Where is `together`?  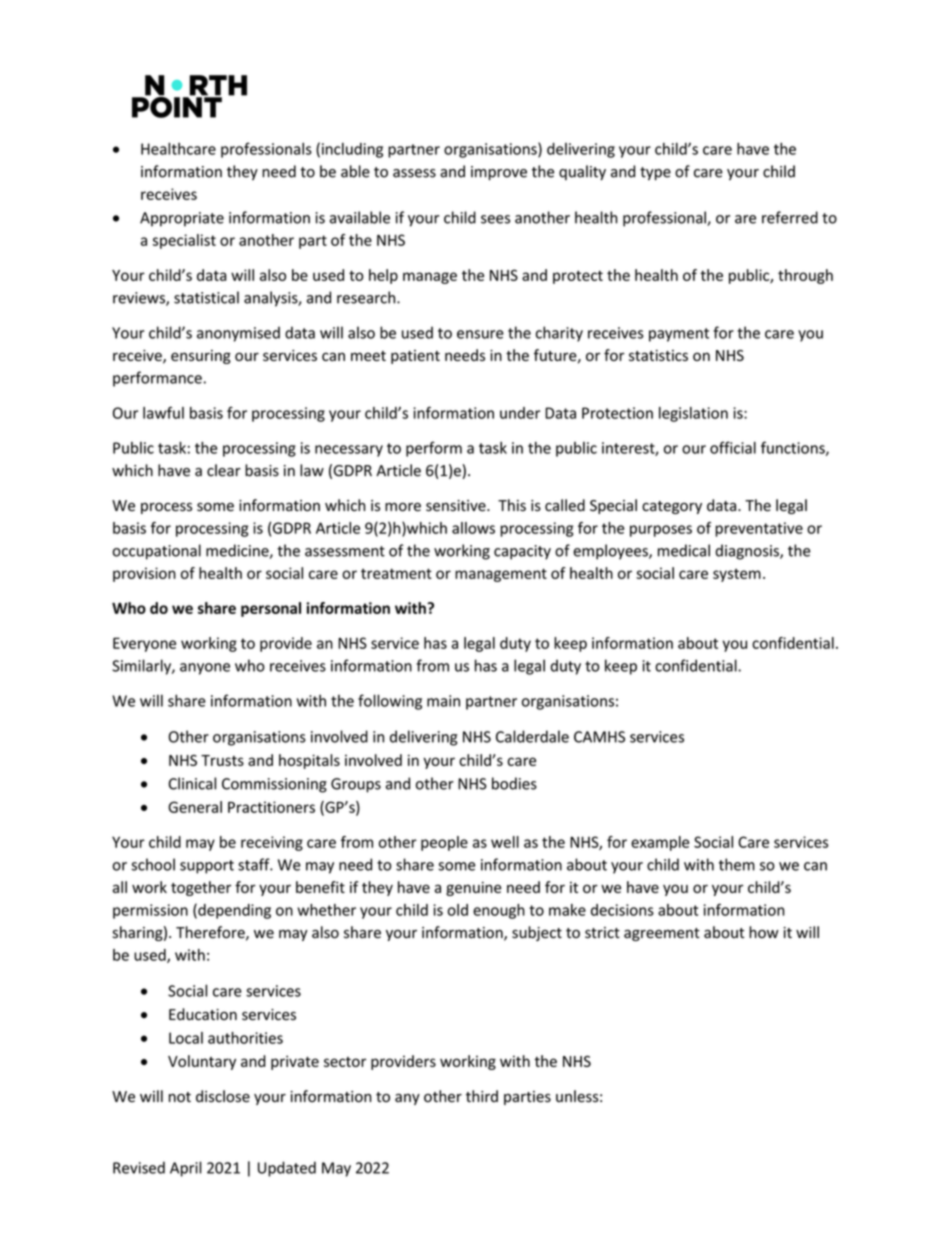 together is located at coordinates (201, 888).
